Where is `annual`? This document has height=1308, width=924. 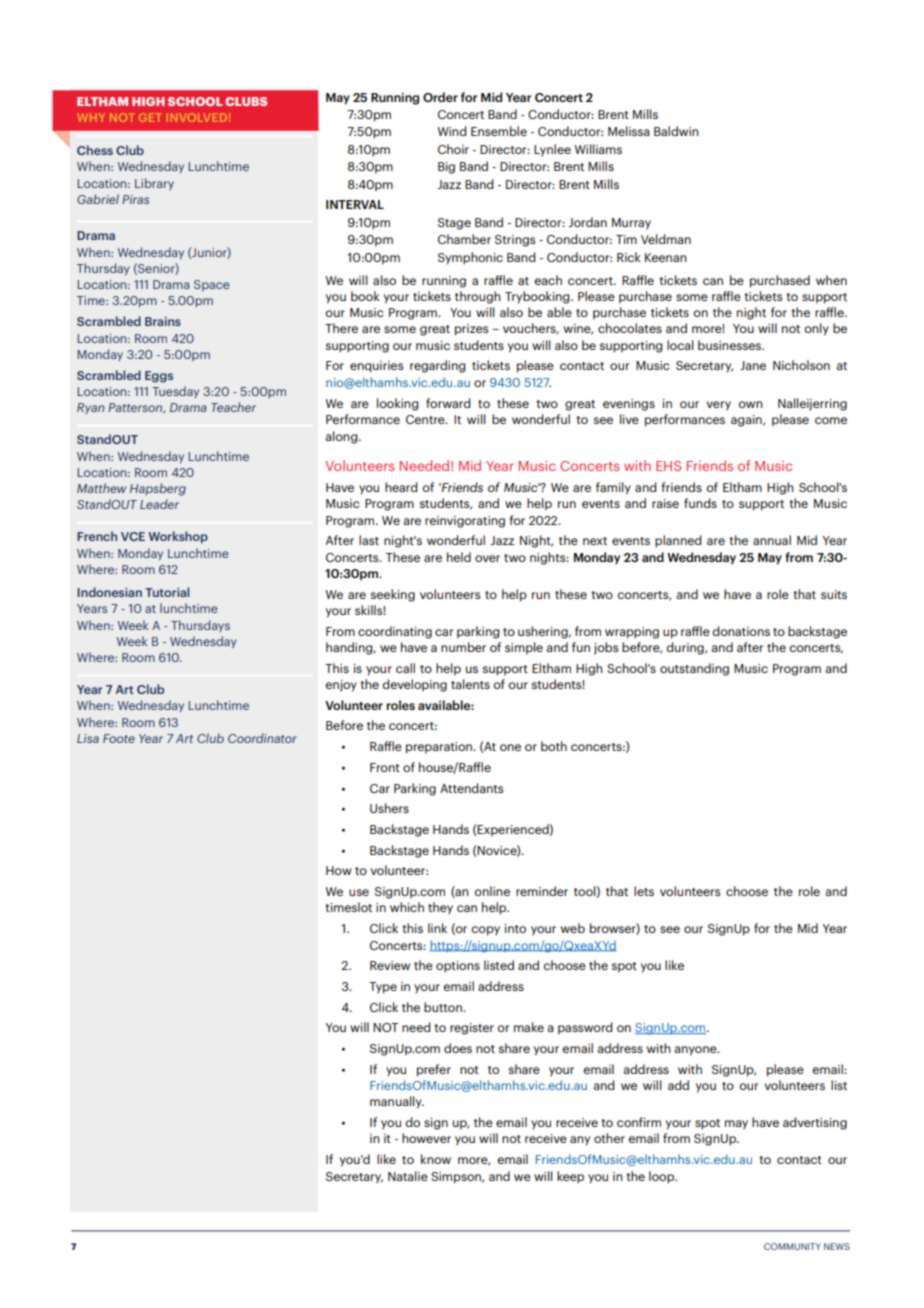
annual is located at coordinates (772, 540).
